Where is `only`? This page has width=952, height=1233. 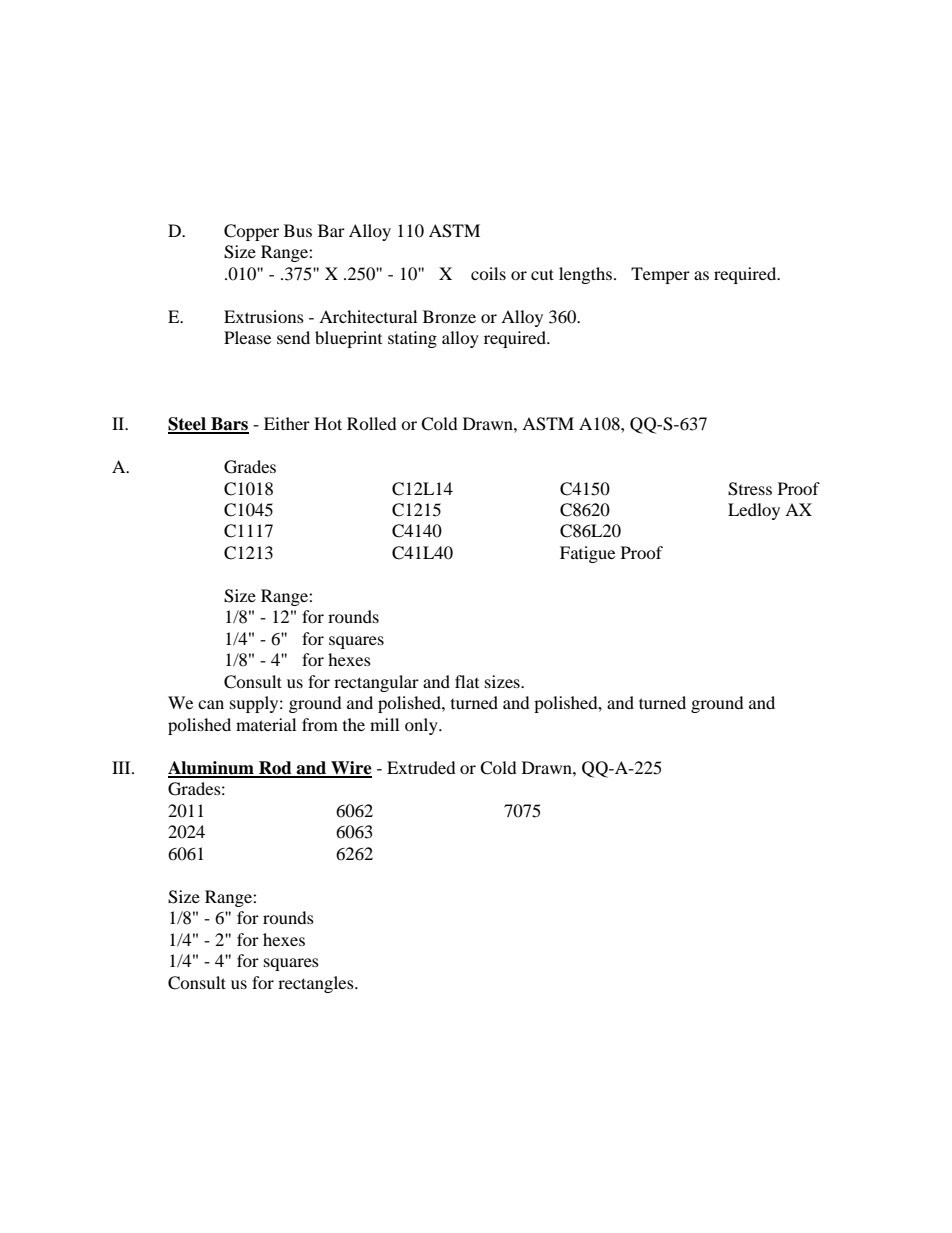 only is located at coordinates (422, 726).
